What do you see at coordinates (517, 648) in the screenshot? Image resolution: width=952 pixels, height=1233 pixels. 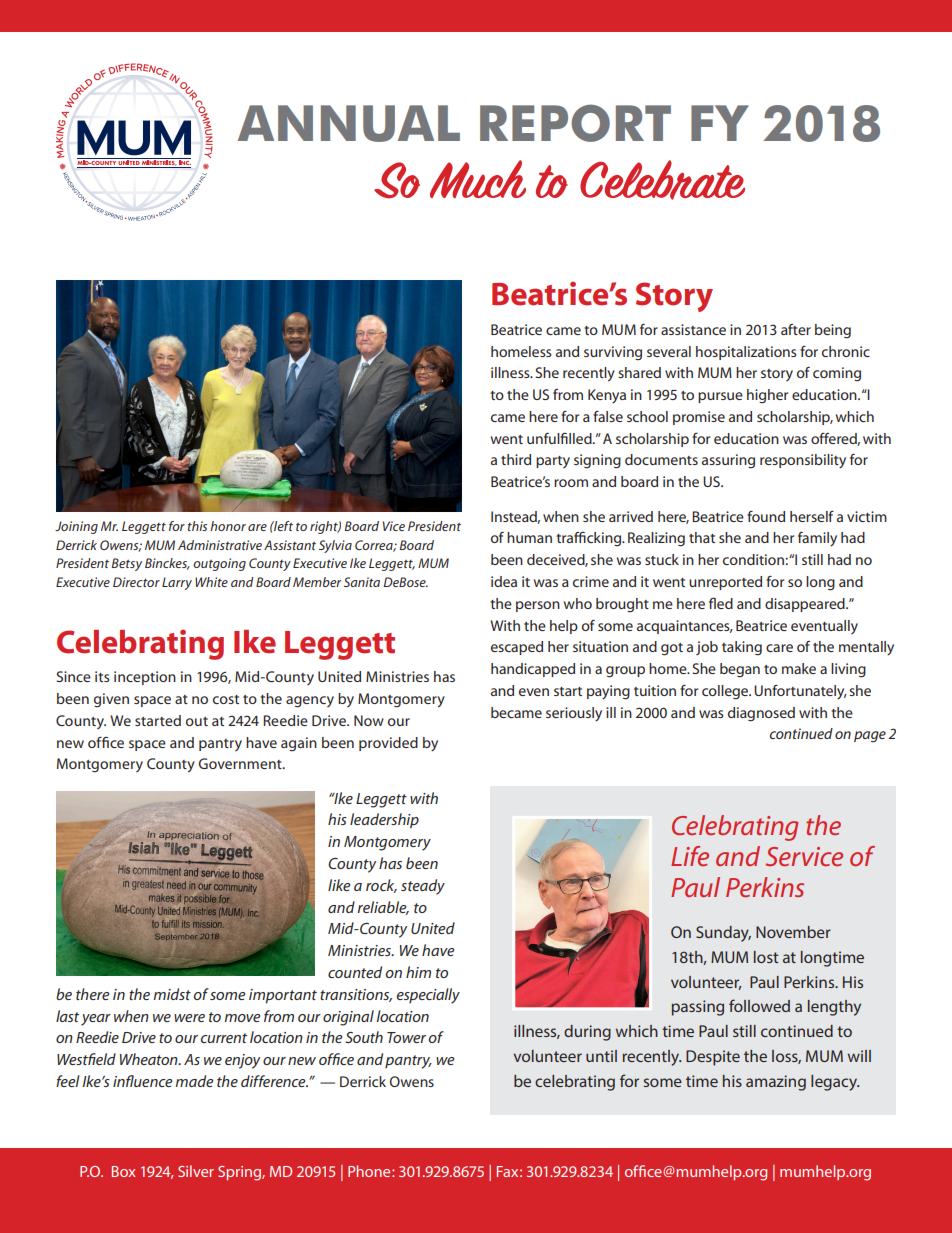 I see `escaped` at bounding box center [517, 648].
